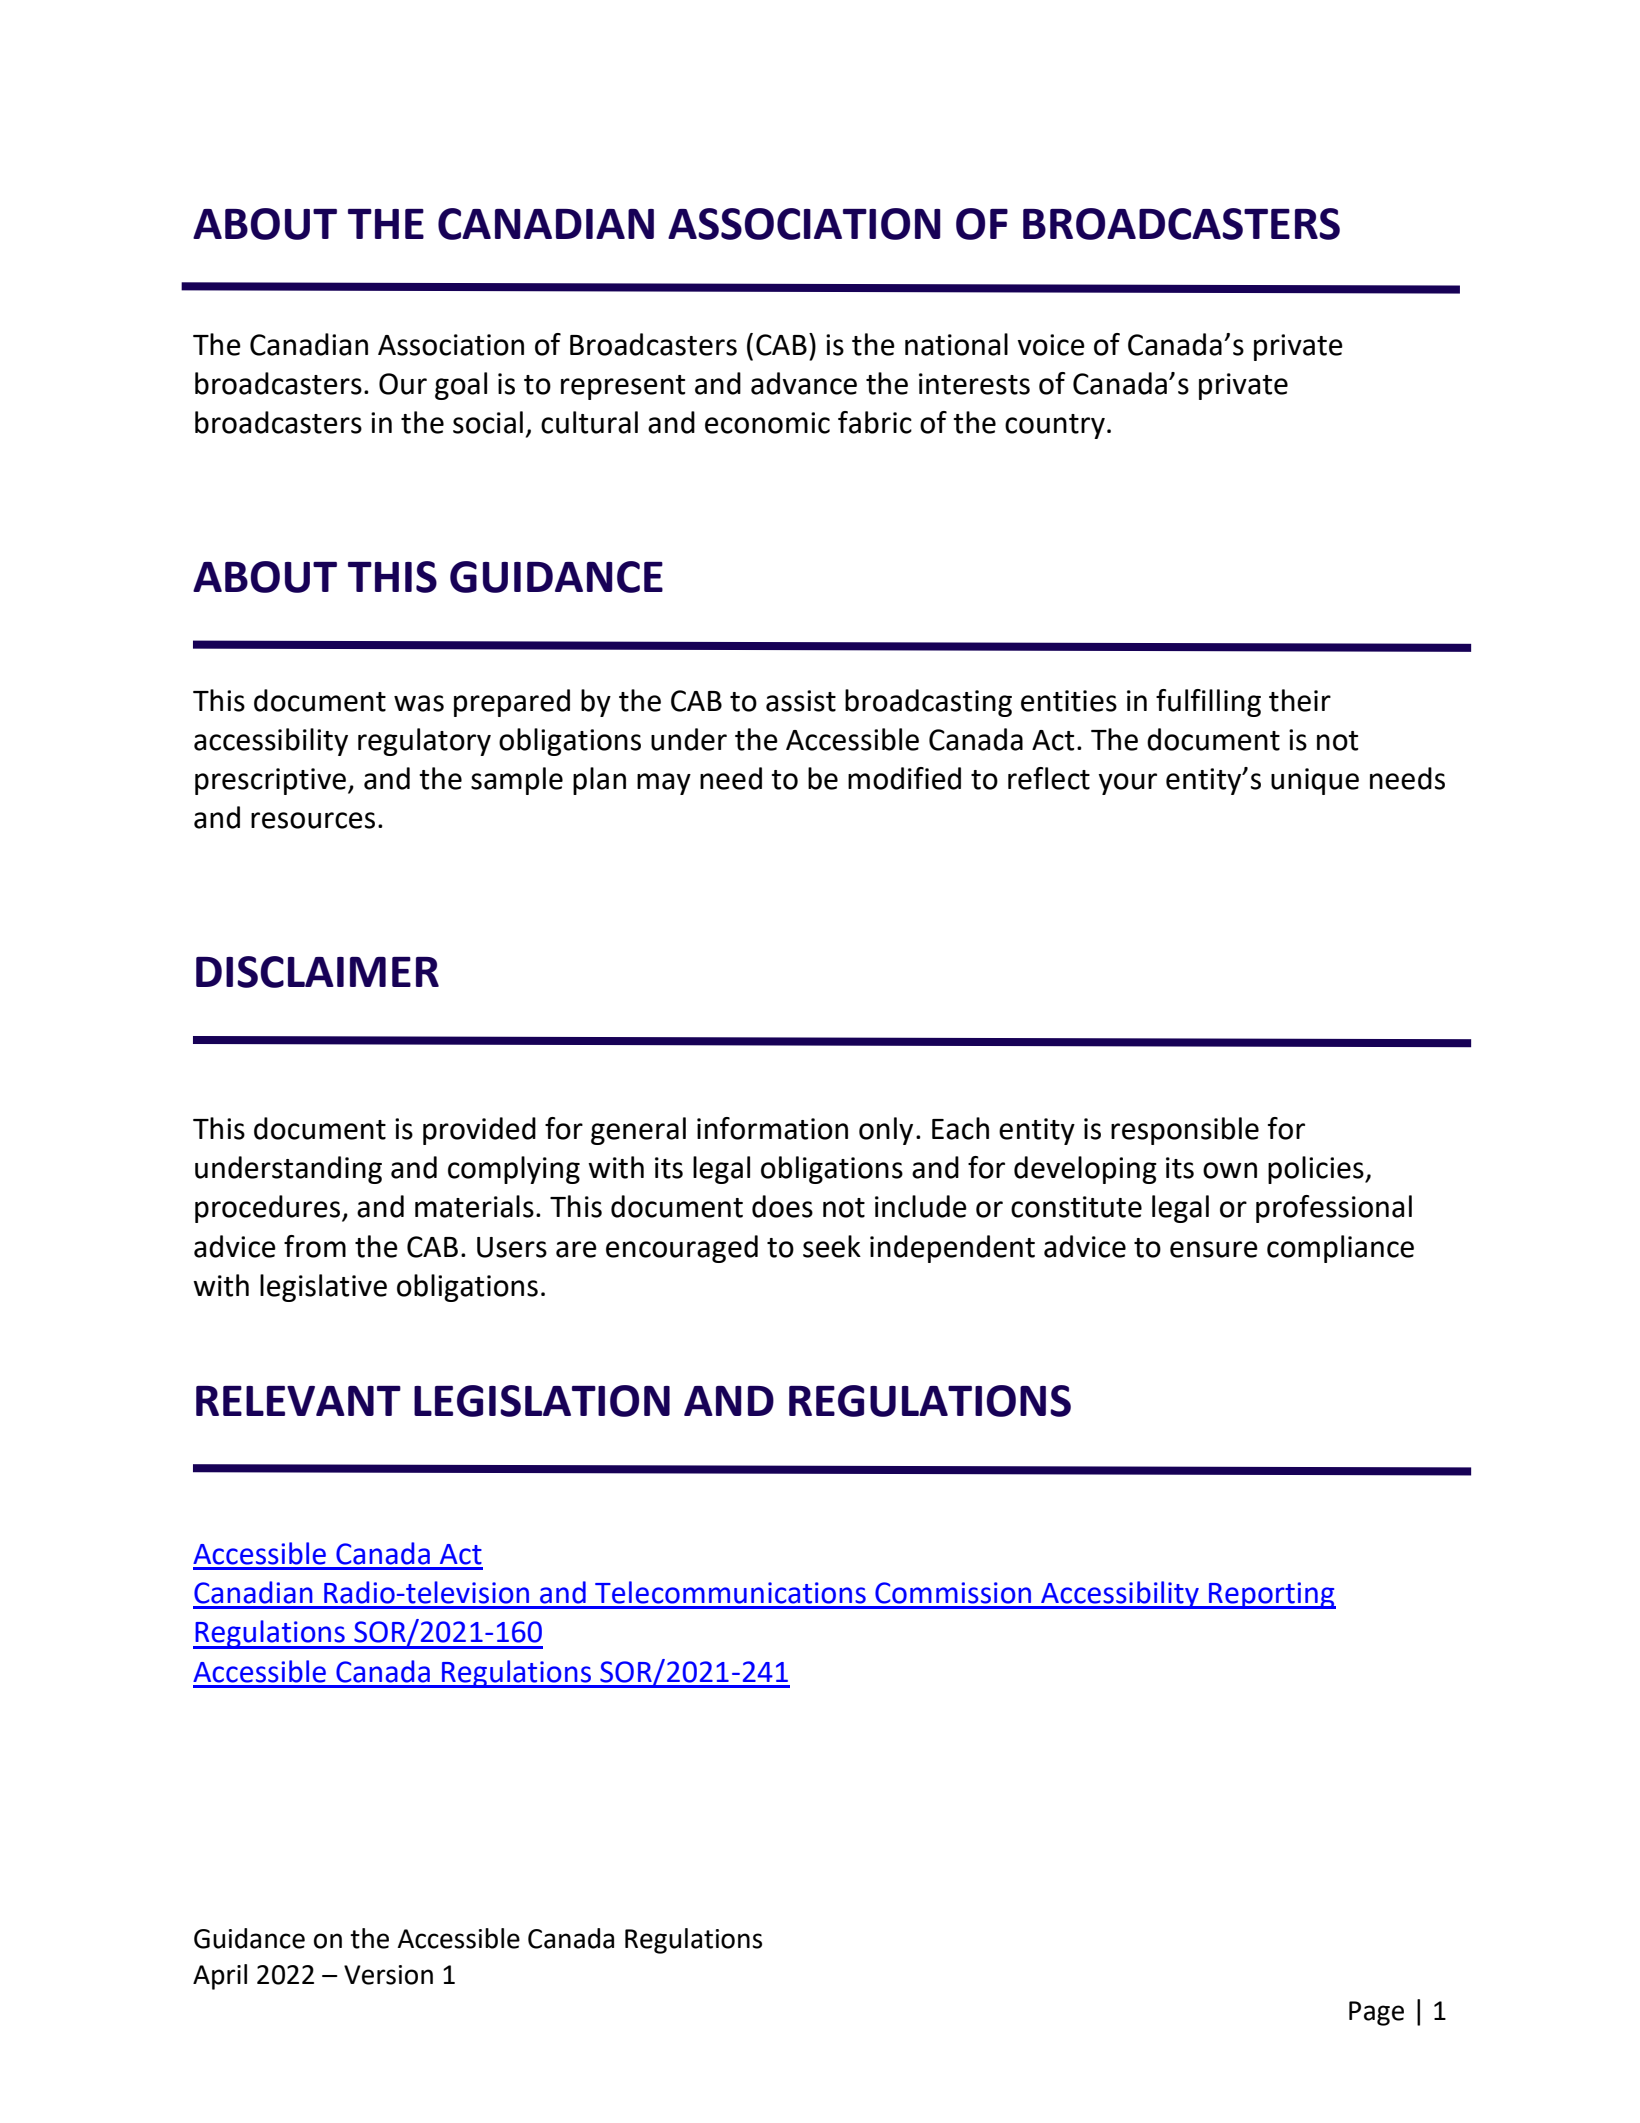  Describe the element at coordinates (1315, 781) in the screenshot. I see `unique` at that location.
